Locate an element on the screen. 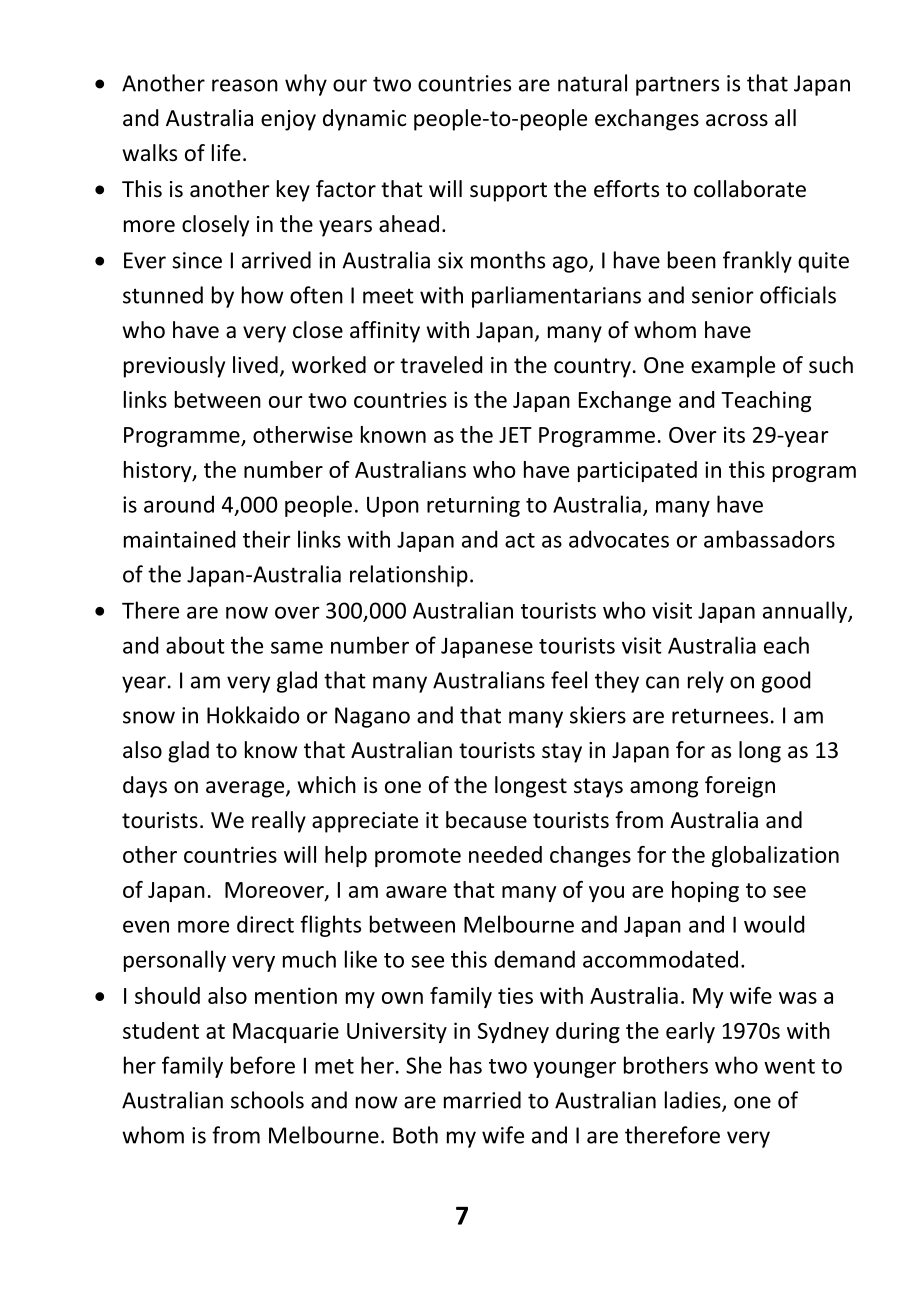 The width and height of the screenshot is (924, 1308). reason is located at coordinates (245, 85).
